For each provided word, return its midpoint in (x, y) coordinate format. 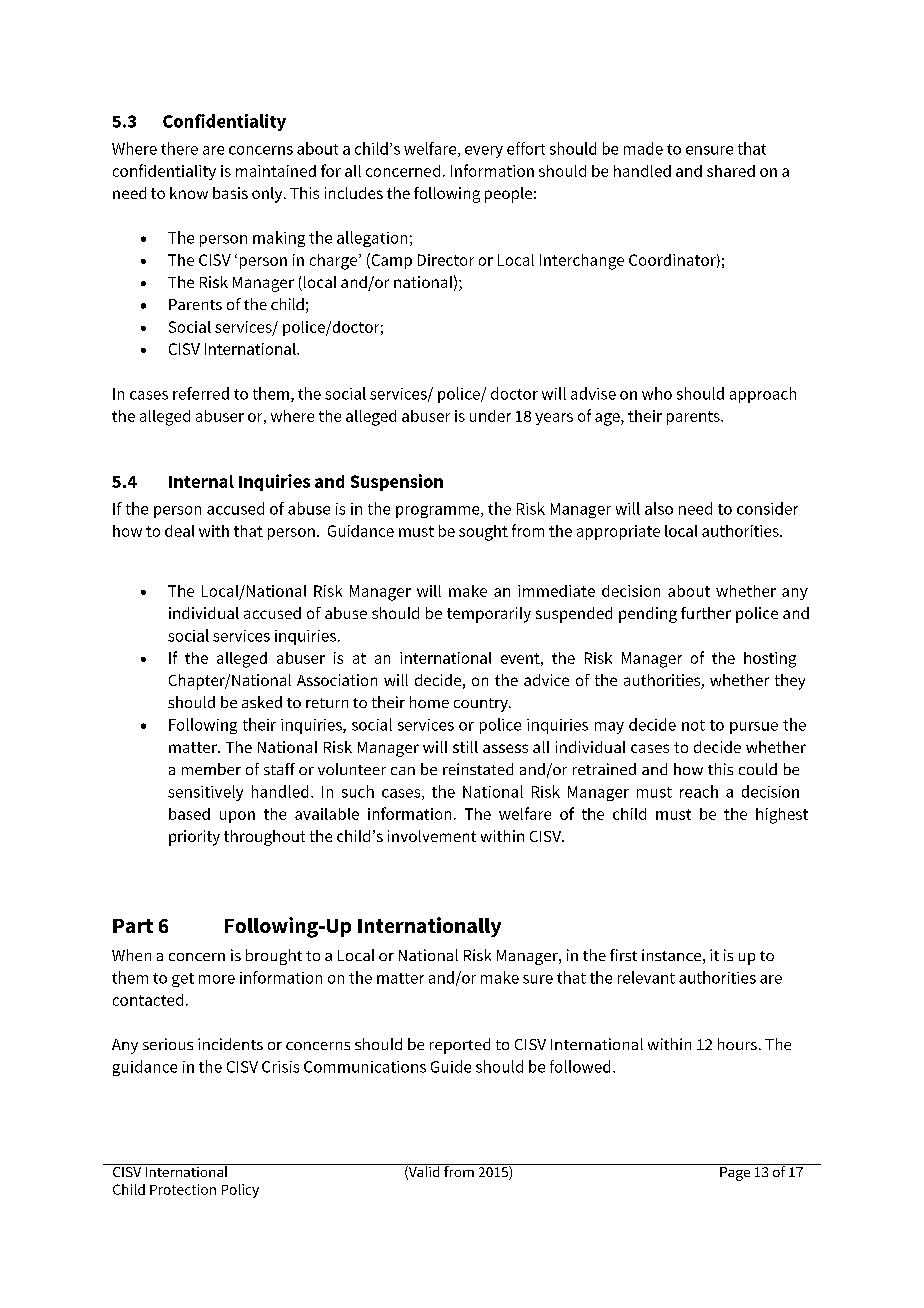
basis (230, 193)
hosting (770, 660)
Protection (183, 1189)
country (482, 705)
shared (731, 171)
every (484, 152)
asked (262, 702)
